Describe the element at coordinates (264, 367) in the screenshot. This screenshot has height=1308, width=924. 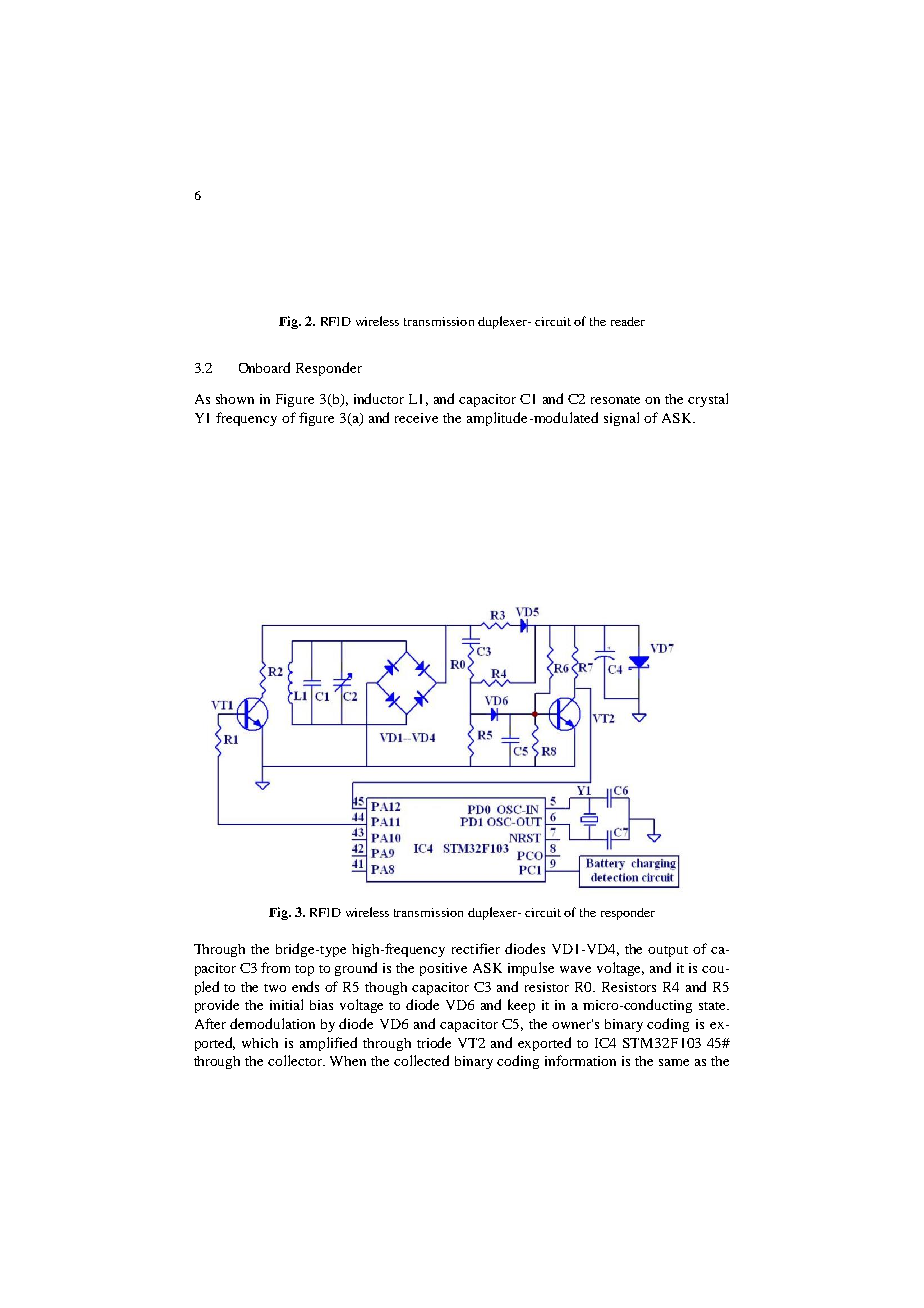
I see `Onboard` at that location.
